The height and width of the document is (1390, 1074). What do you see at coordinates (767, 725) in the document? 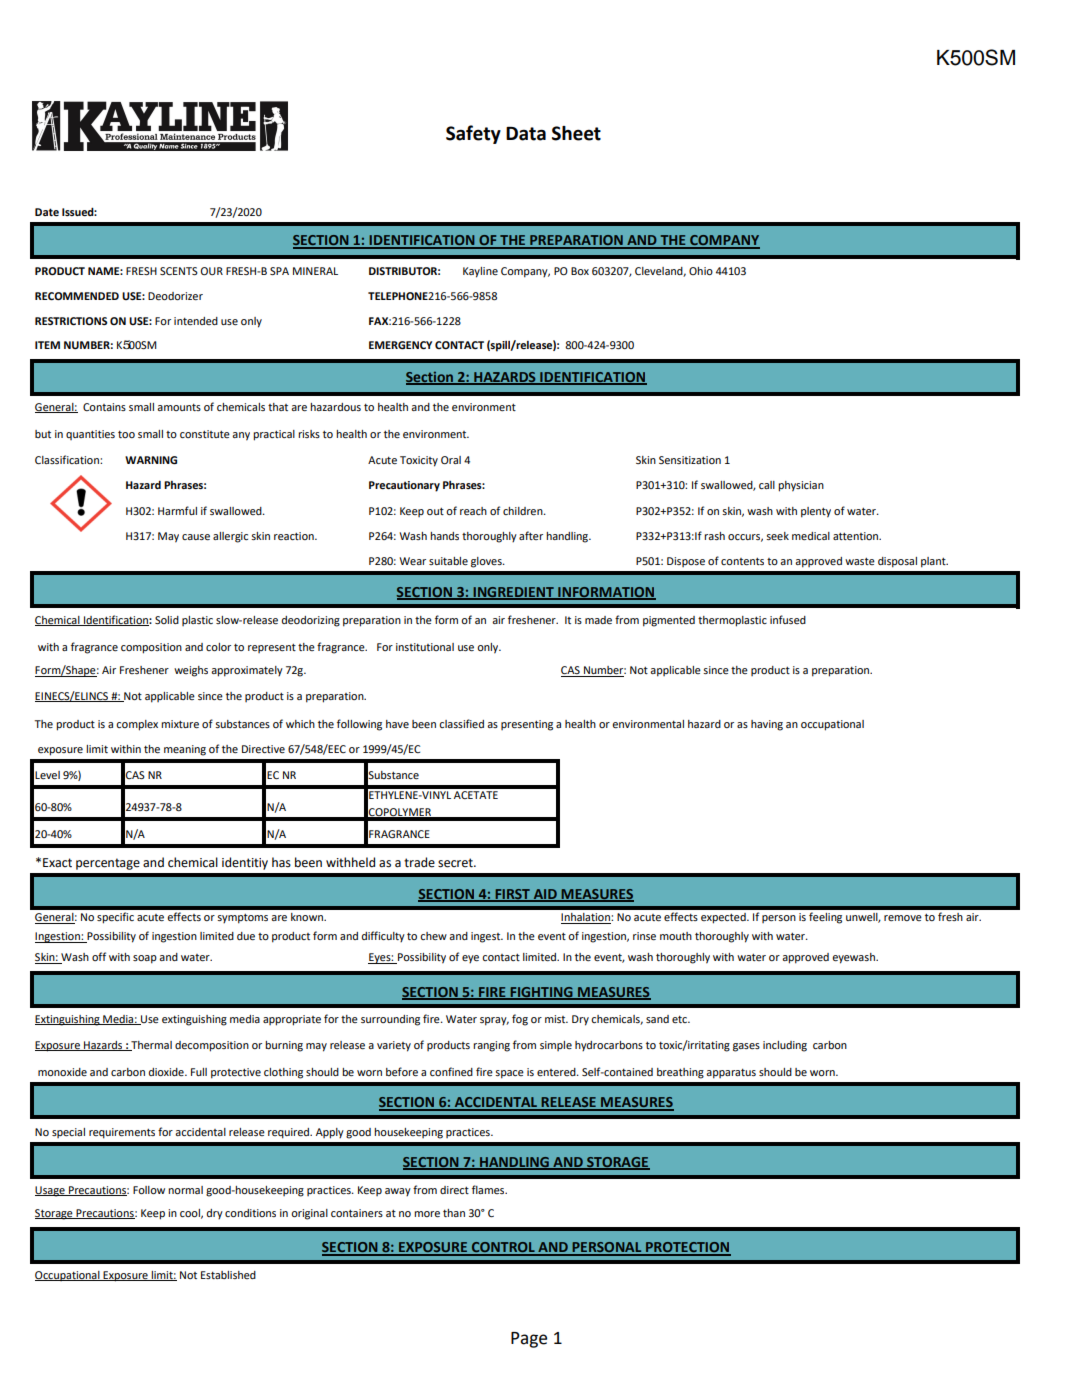
I see `having` at bounding box center [767, 725].
